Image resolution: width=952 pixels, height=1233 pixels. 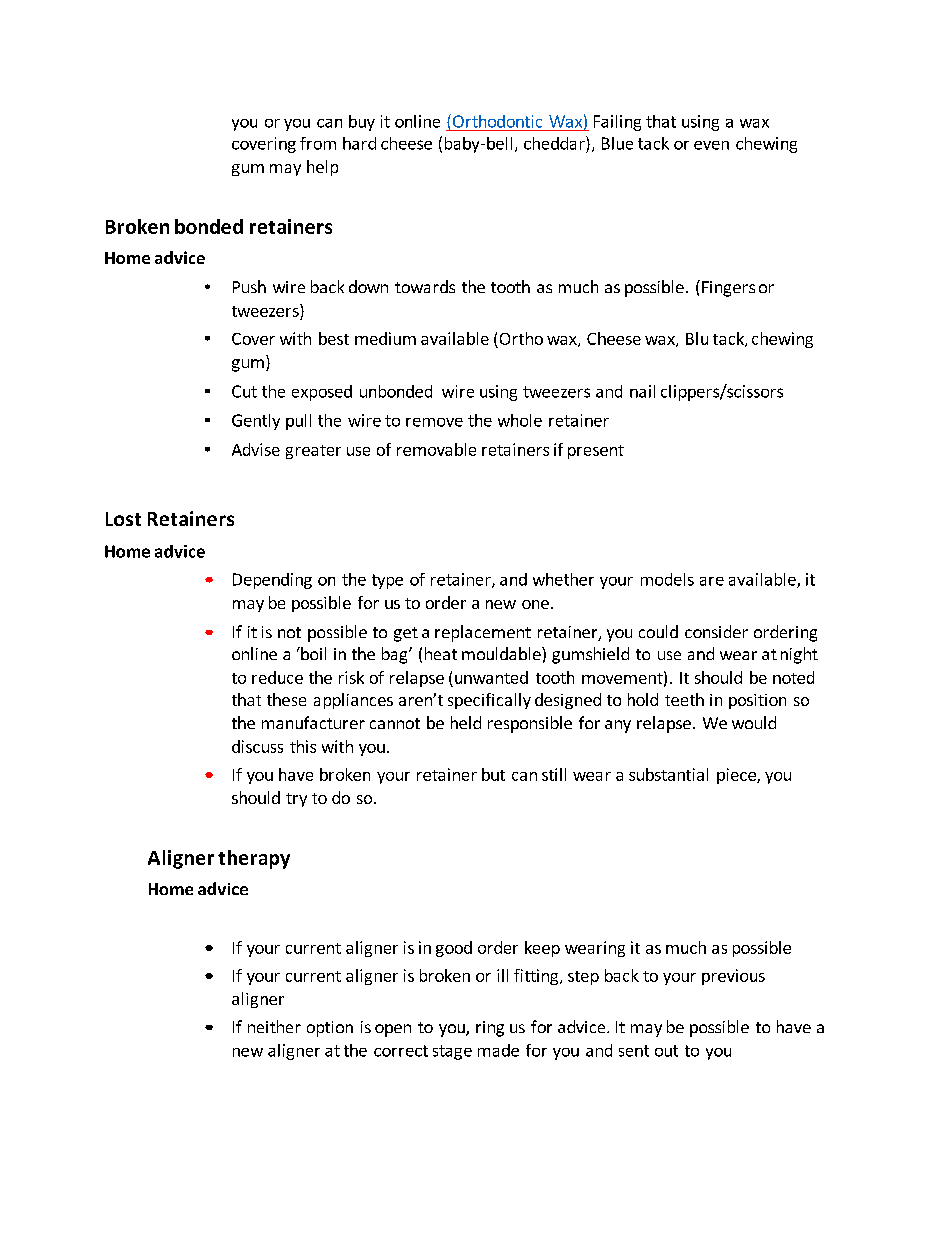 What do you see at coordinates (274, 1026) in the page?
I see `neither` at bounding box center [274, 1026].
